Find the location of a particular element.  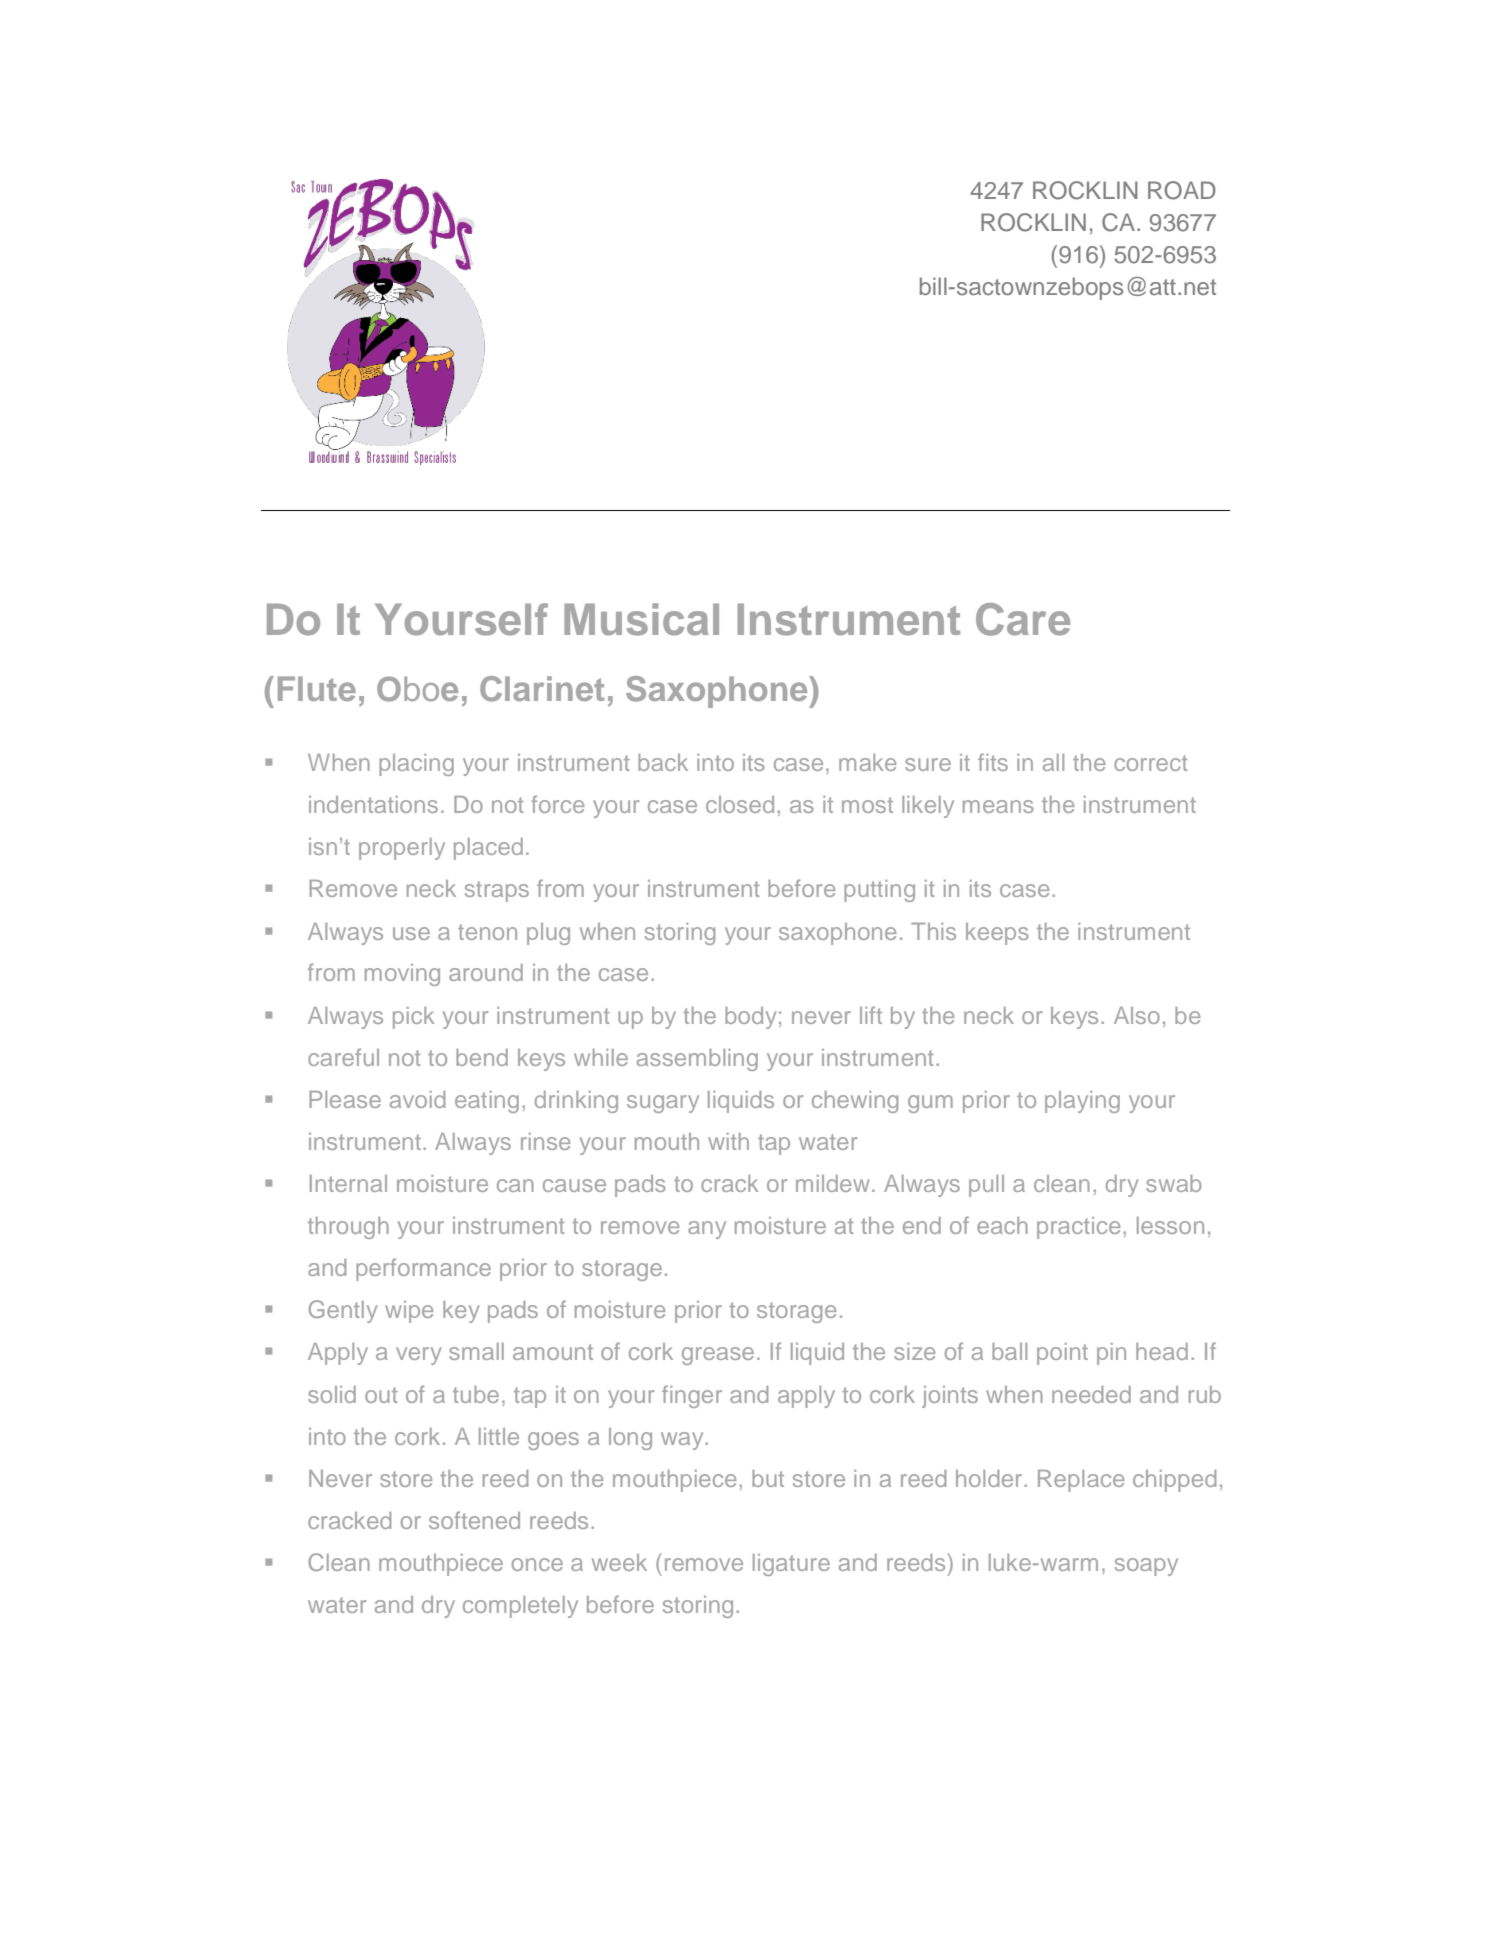

correct is located at coordinates (1151, 763).
